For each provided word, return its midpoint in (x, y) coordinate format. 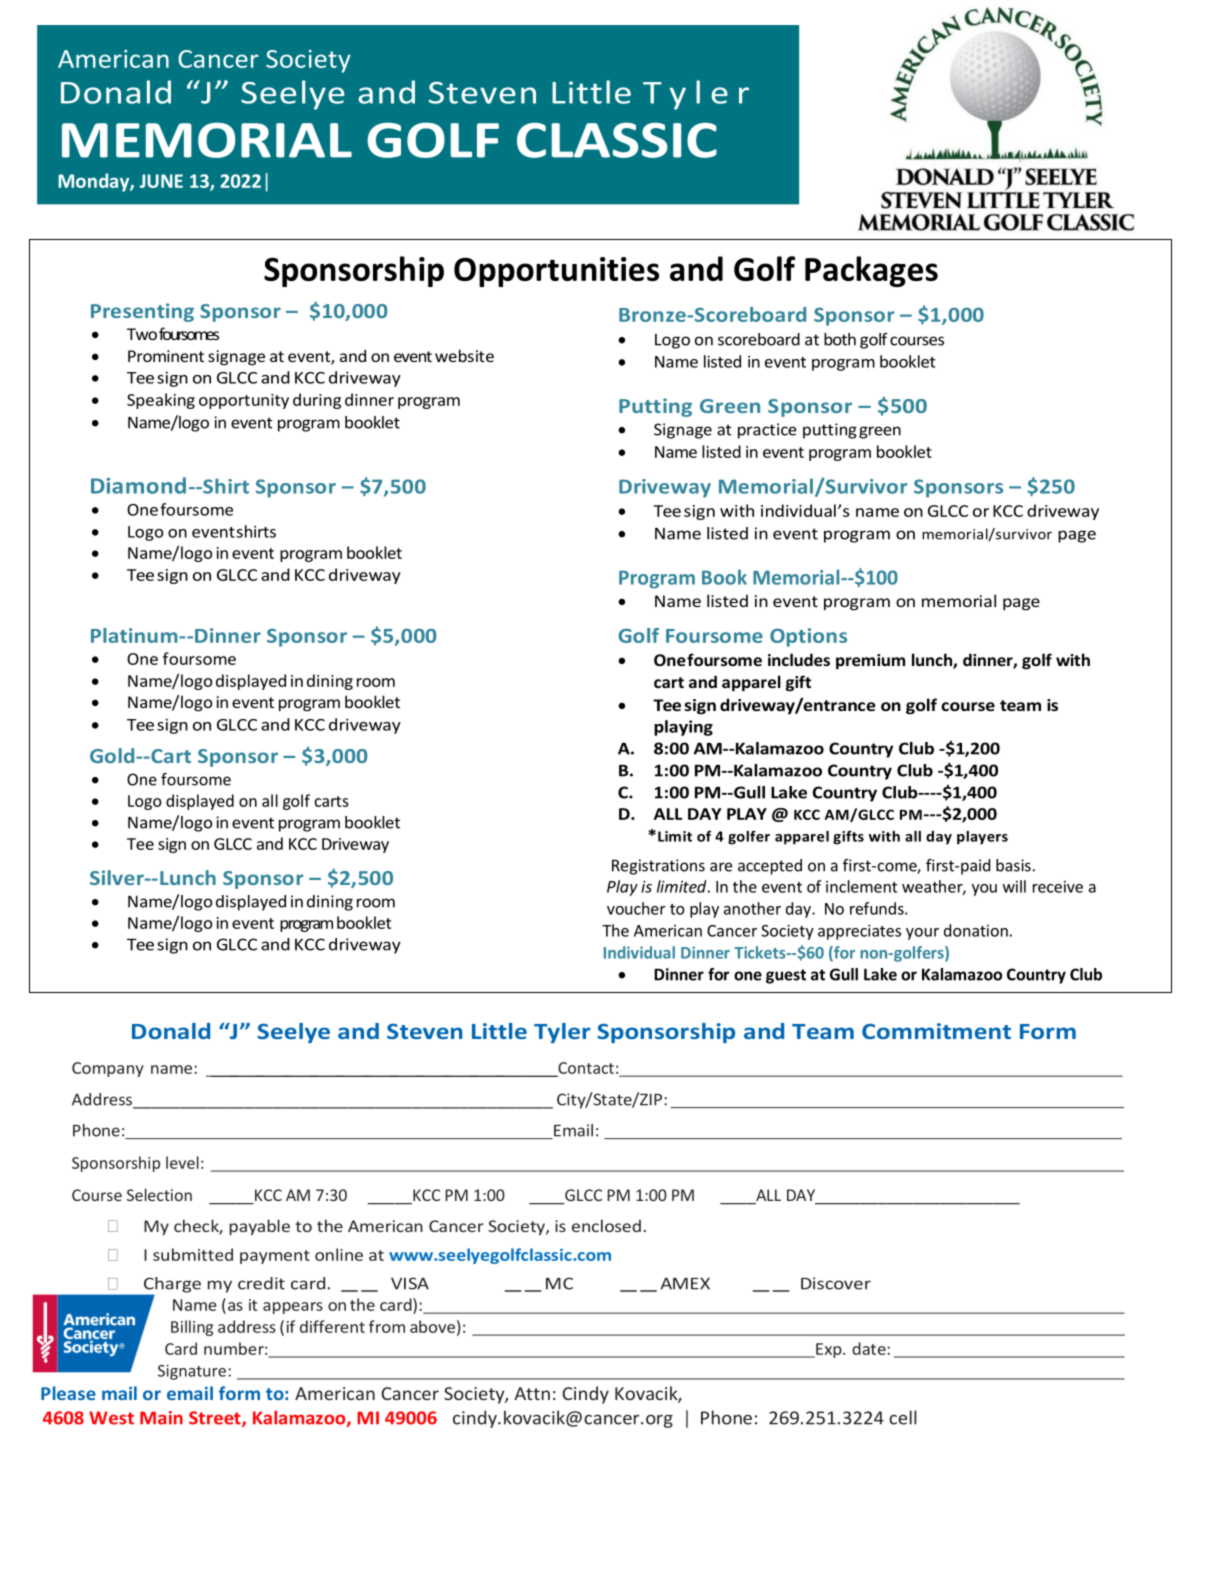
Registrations (658, 867)
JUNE (161, 181)
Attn (532, 1393)
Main (161, 1418)
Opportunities (556, 272)
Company (108, 1069)
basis (1013, 865)
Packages (871, 271)
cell (903, 1417)
